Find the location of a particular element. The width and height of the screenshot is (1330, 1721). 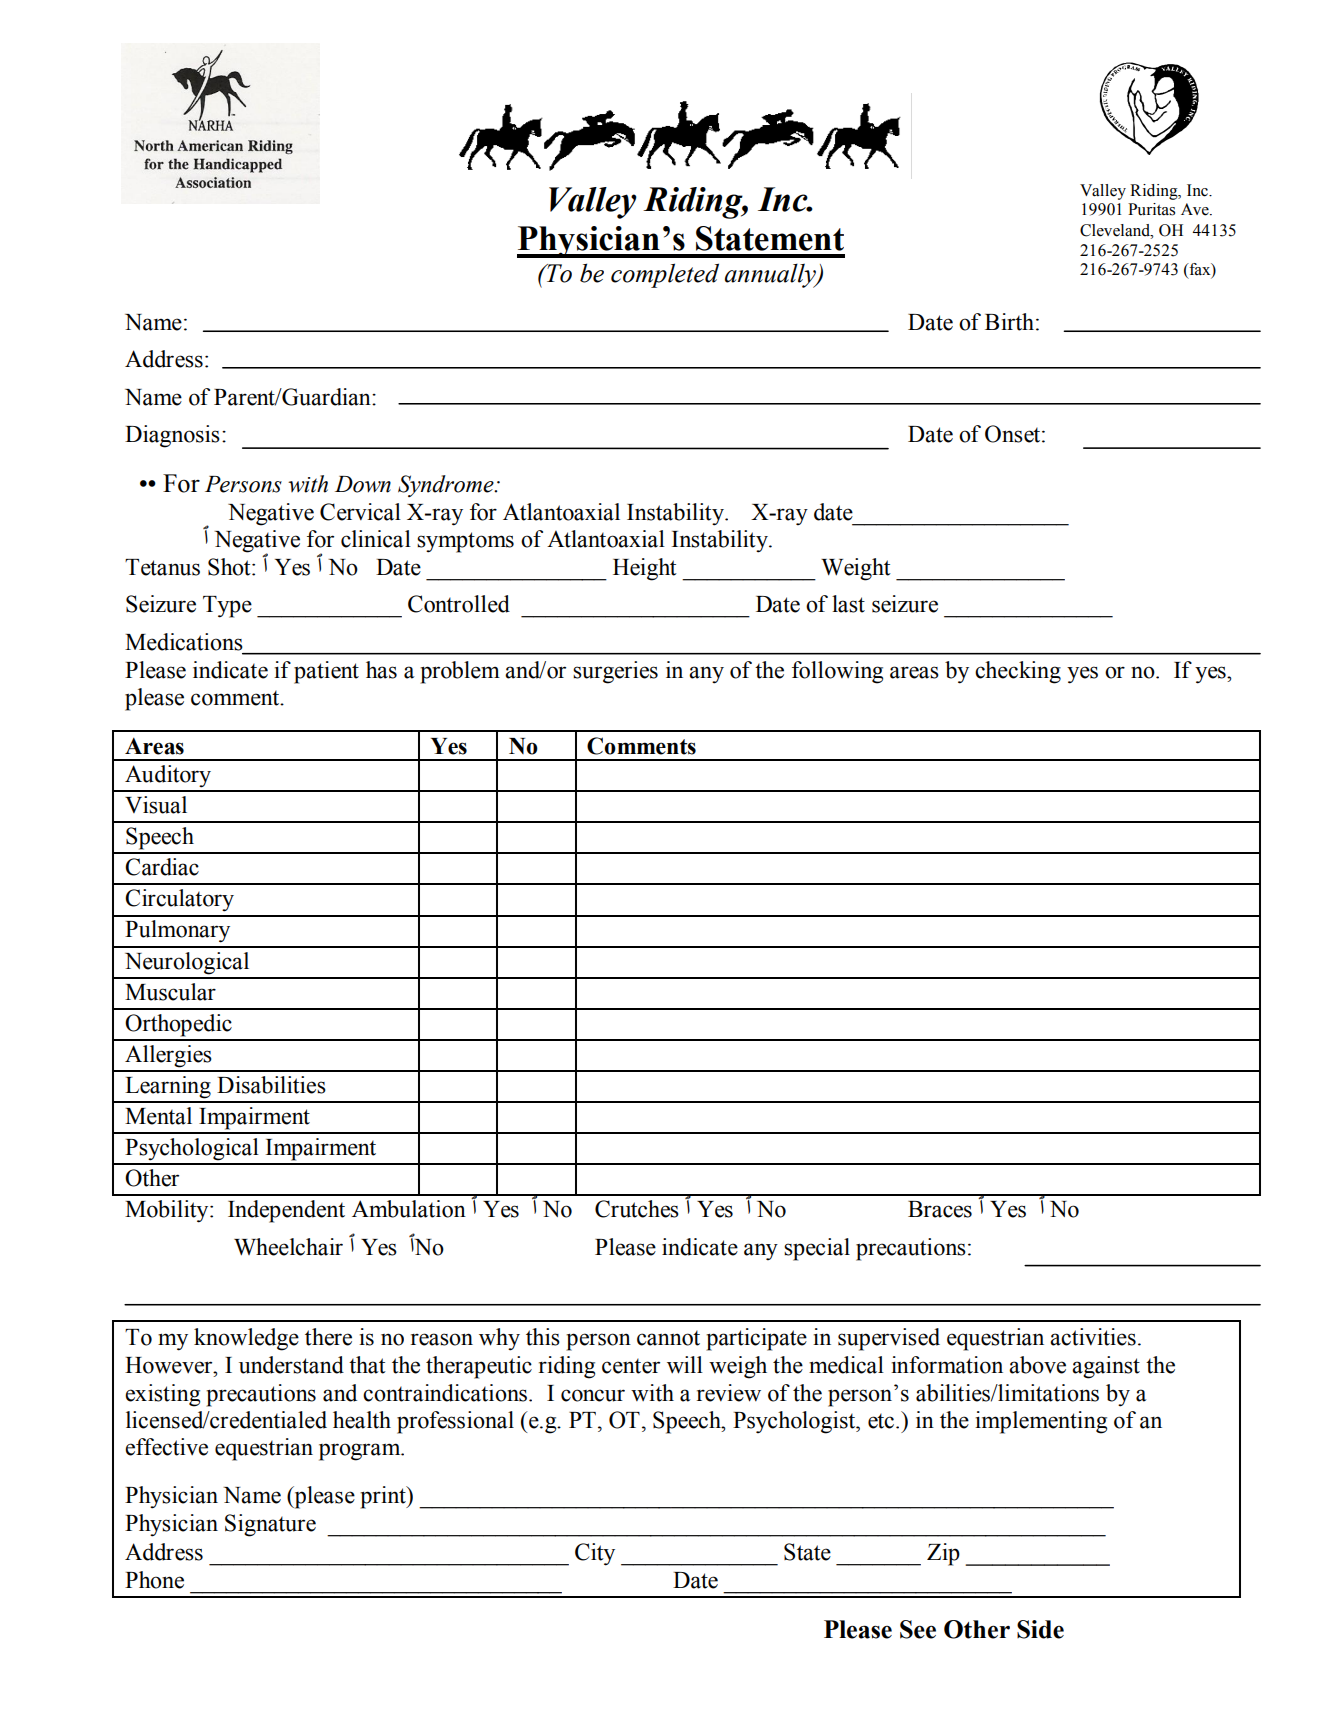

Wheelchair is located at coordinates (288, 1247).
